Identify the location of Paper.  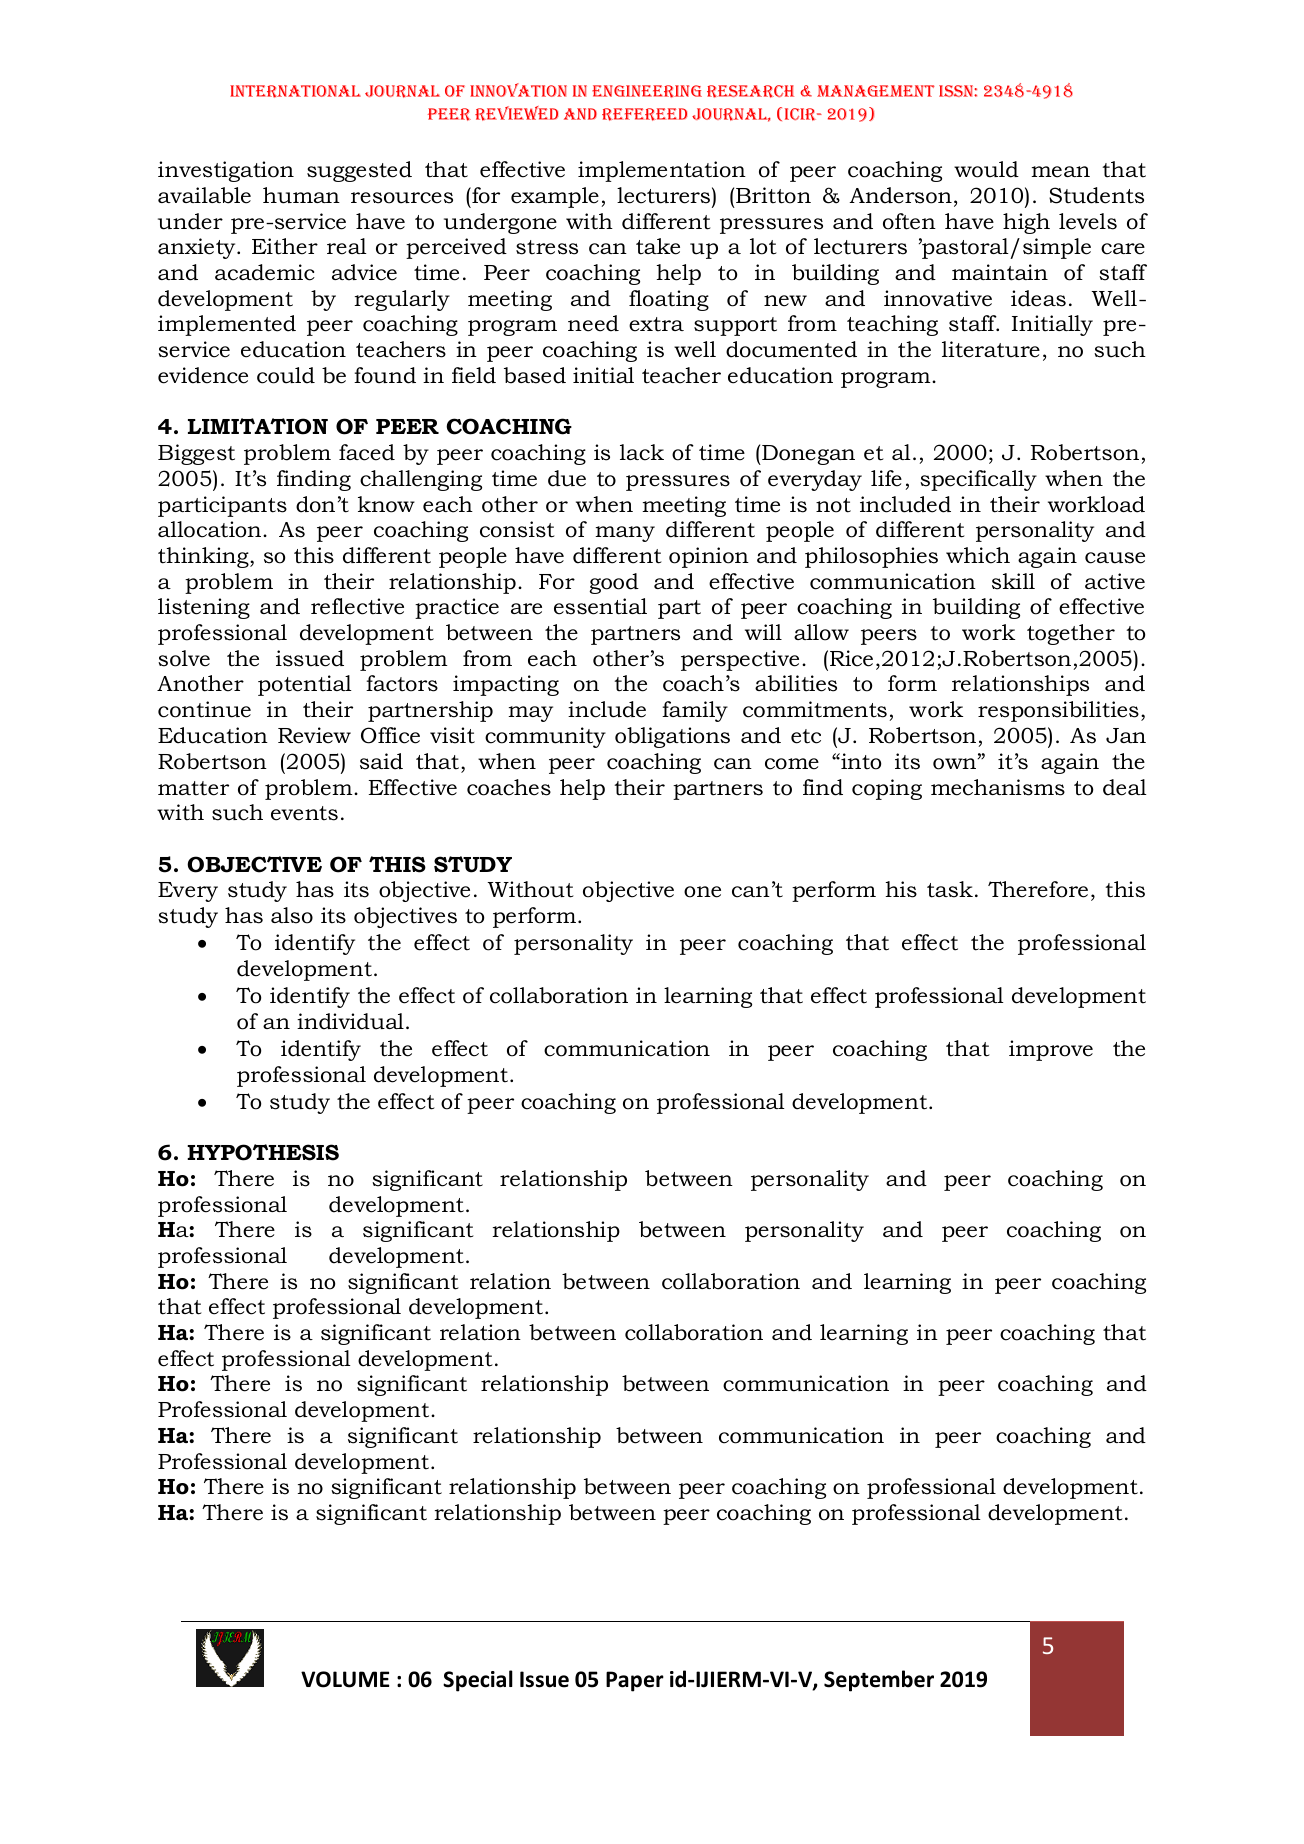
(635, 1681).
